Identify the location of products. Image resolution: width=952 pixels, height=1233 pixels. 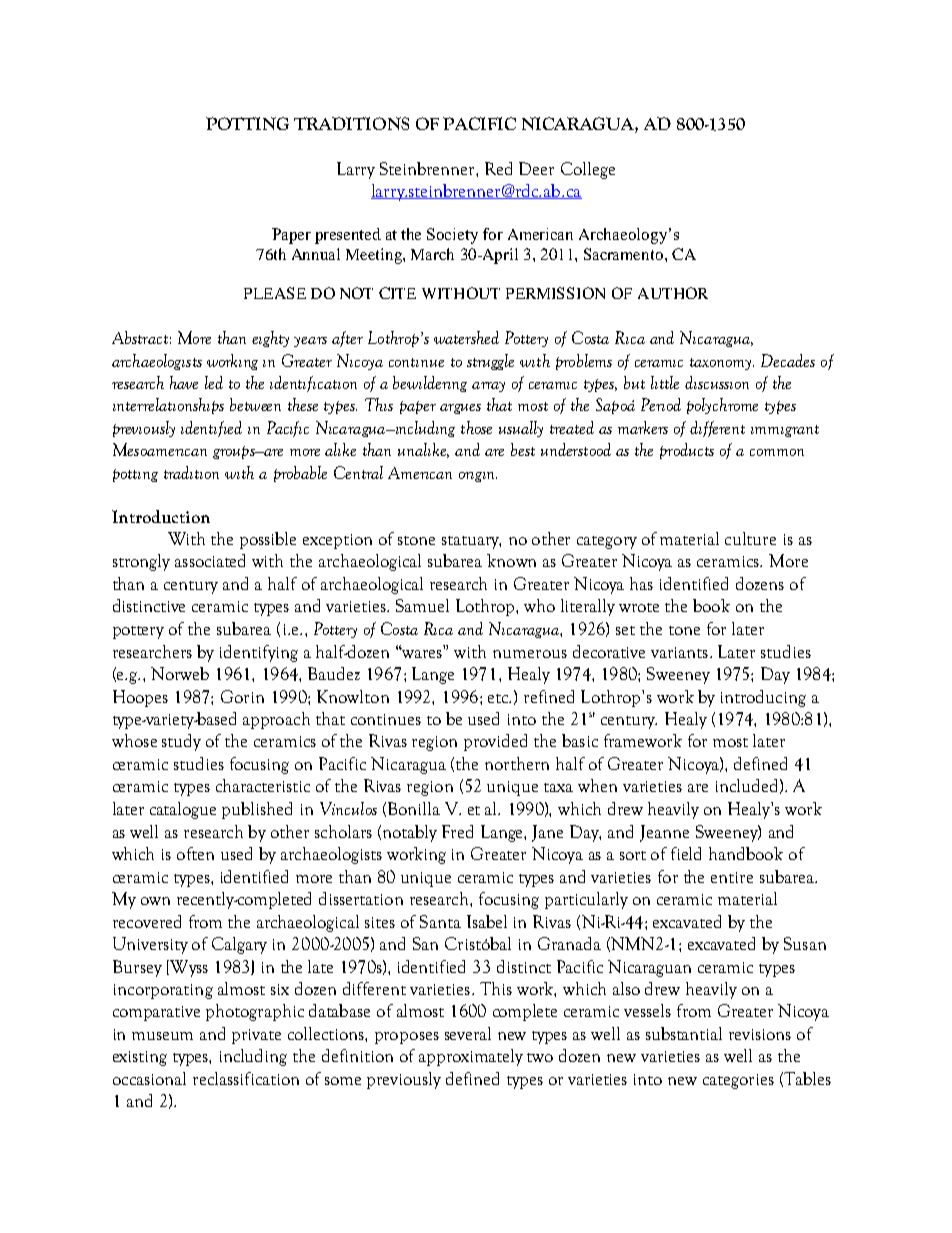
(687, 451).
